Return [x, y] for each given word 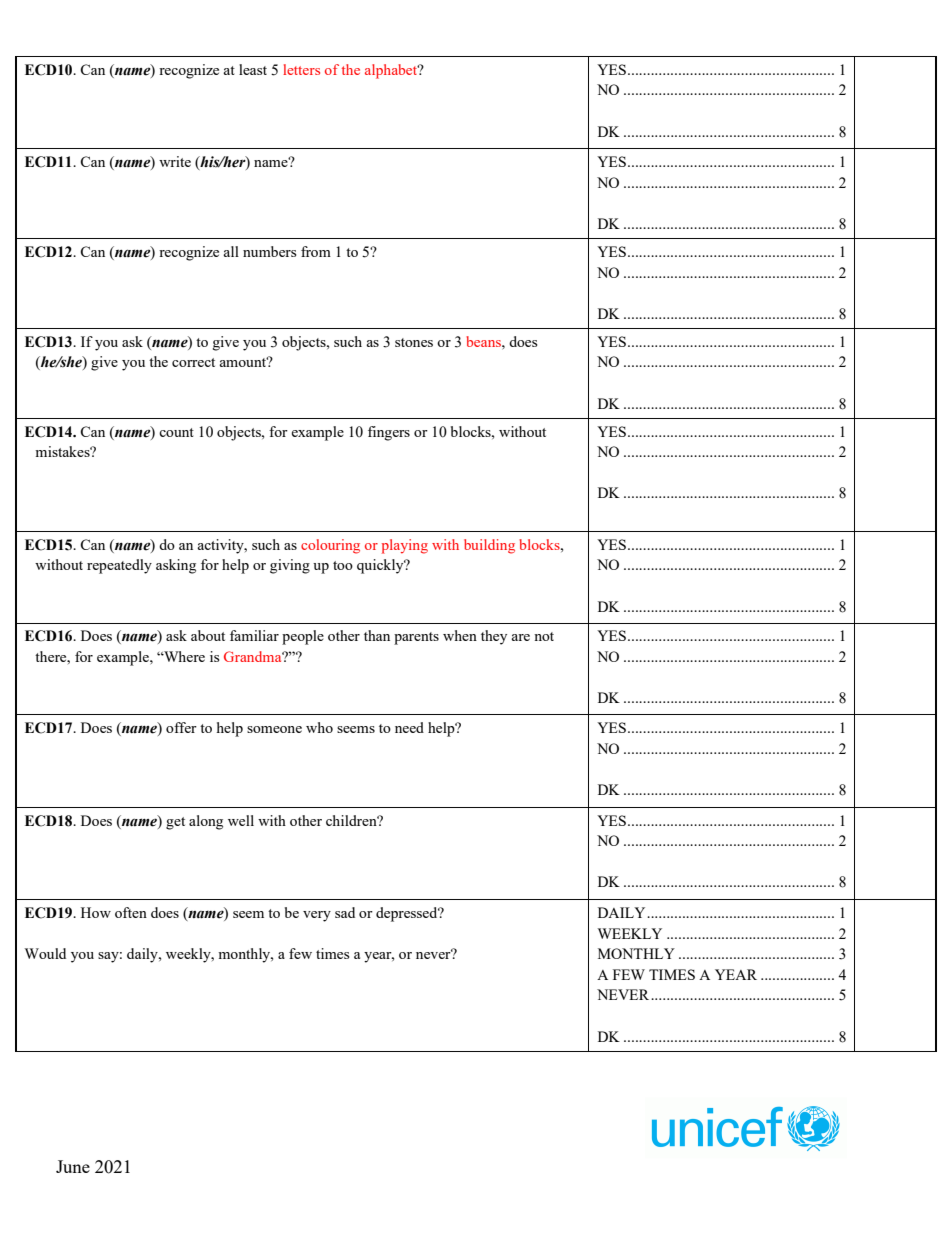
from [316, 251]
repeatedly [119, 566]
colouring [330, 546]
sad [345, 912]
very [317, 916]
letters [301, 69]
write [175, 161]
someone [274, 729]
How [96, 912]
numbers [269, 251]
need [409, 727]
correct [193, 362]
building [489, 546]
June [73, 1166]
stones [414, 342]
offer [181, 727]
